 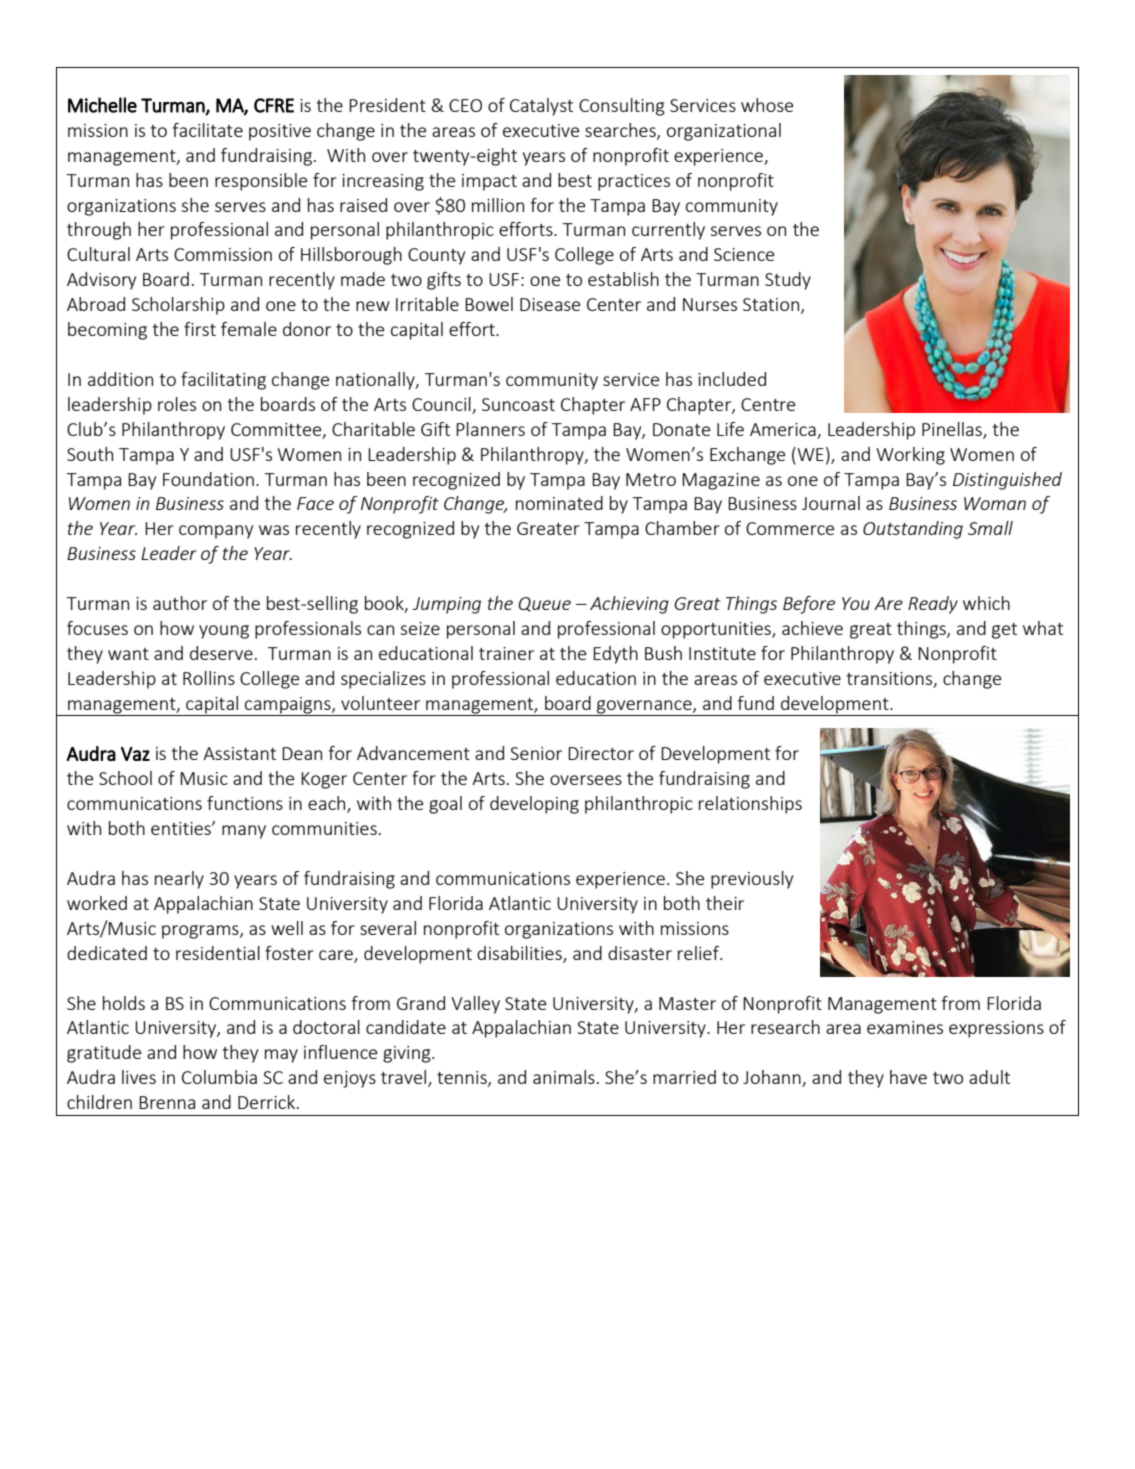 I want to click on searches, so click(x=621, y=131).
